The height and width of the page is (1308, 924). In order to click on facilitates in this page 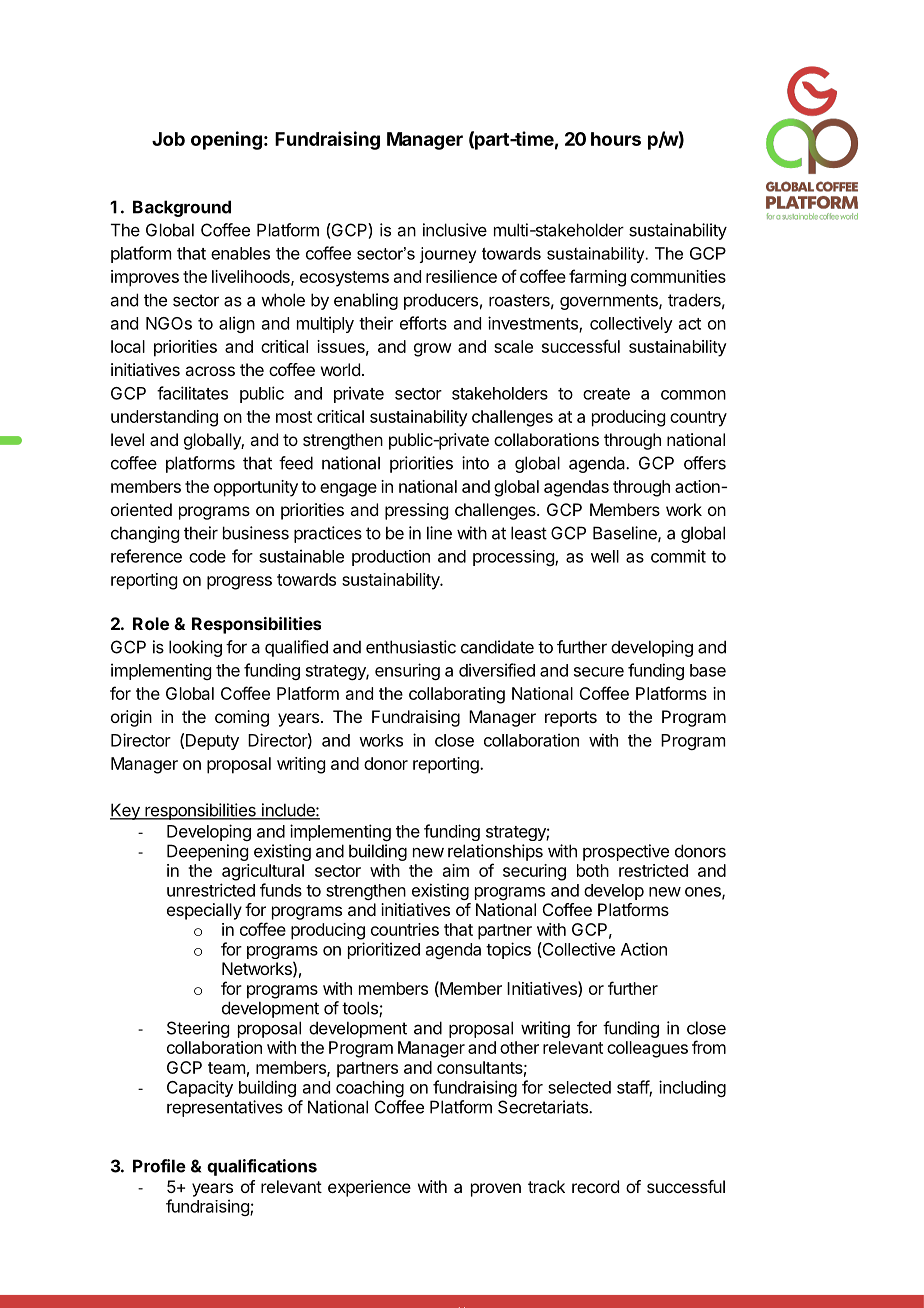, I will do `click(192, 393)`.
